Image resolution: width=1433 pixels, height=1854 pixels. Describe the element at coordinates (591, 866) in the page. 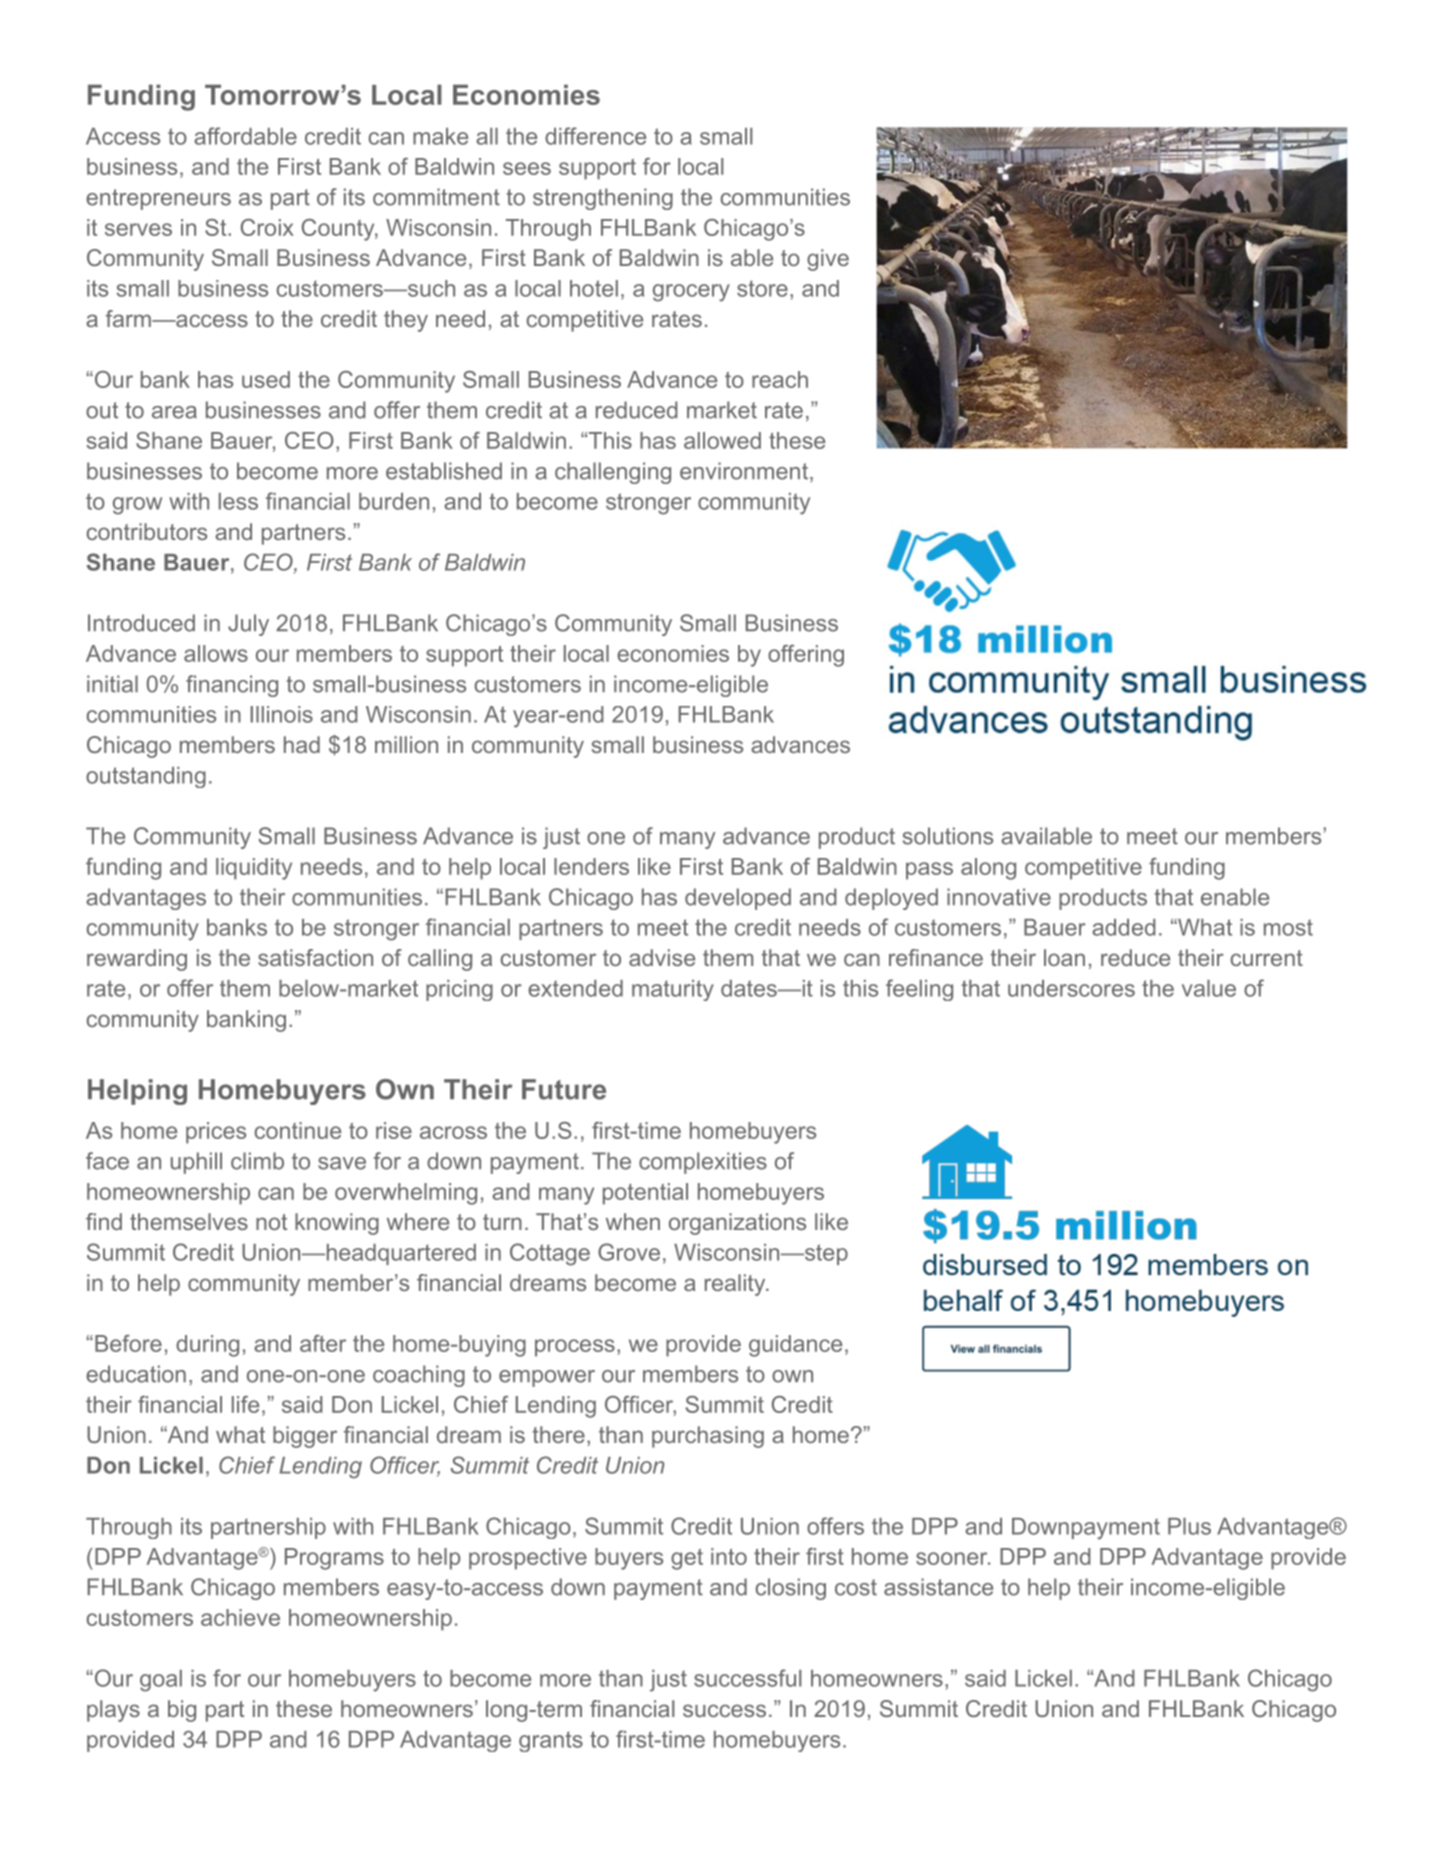

I see `lenders` at that location.
